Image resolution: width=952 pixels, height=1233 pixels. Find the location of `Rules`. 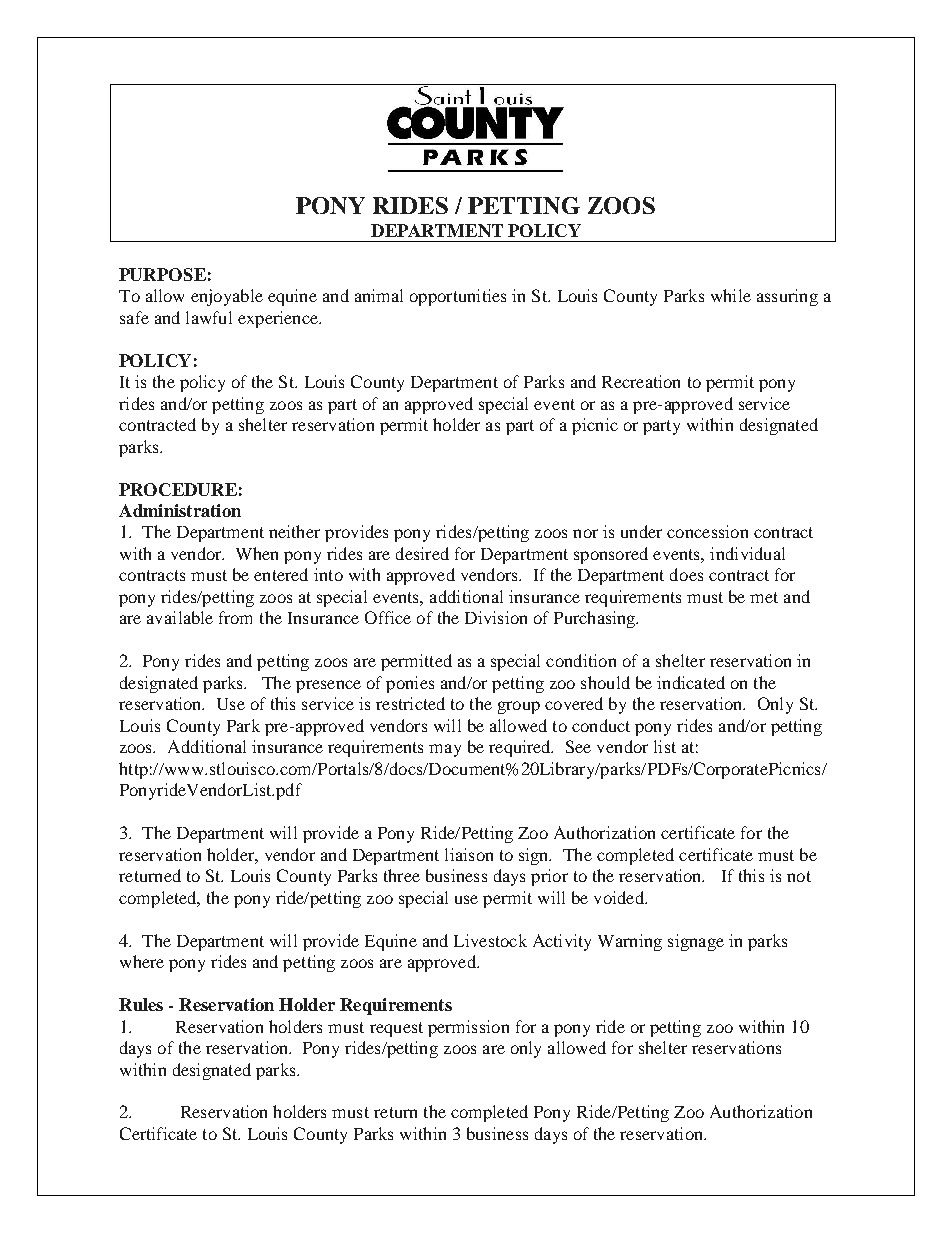

Rules is located at coordinates (141, 1004).
